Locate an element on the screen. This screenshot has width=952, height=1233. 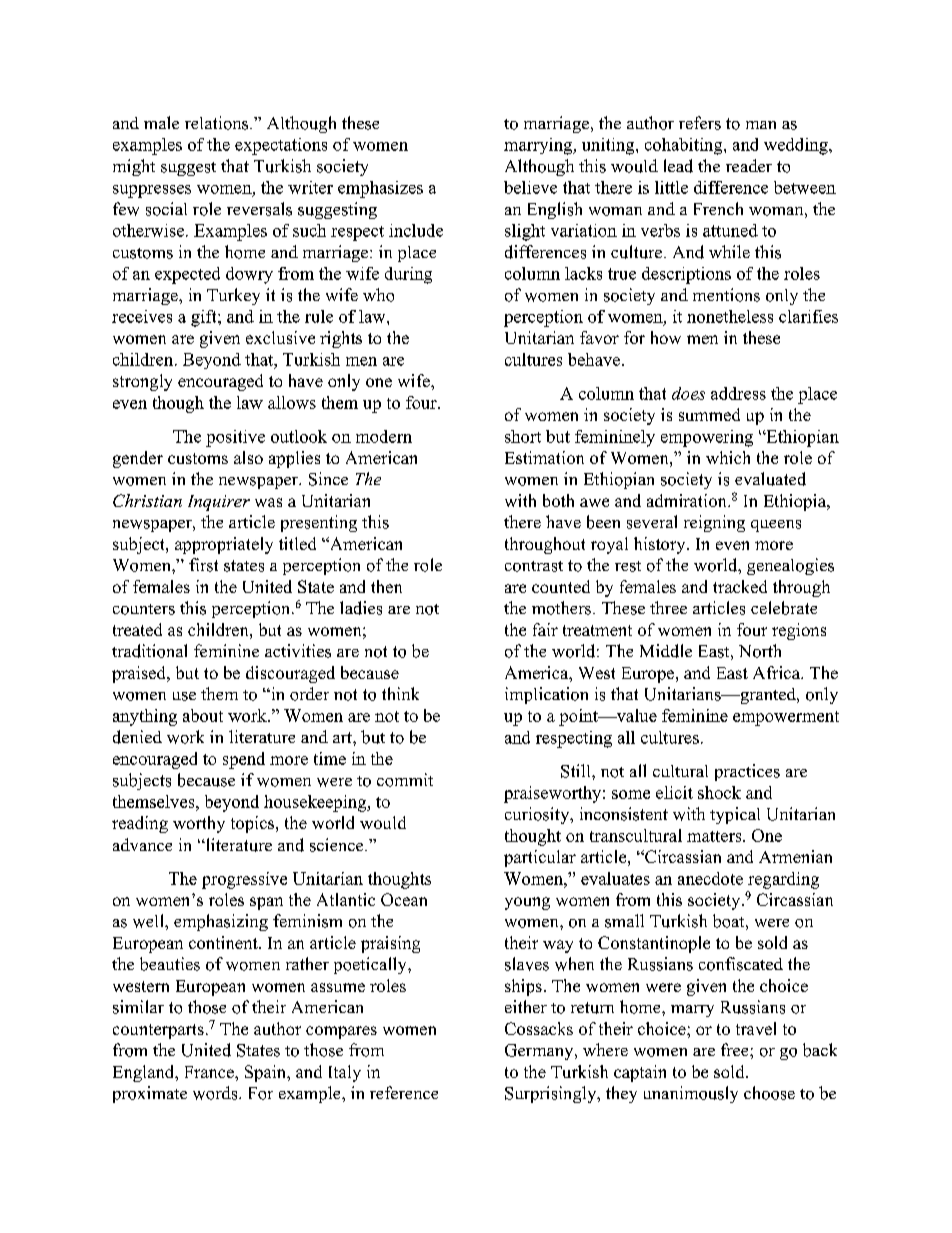
reader is located at coordinates (749, 165).
